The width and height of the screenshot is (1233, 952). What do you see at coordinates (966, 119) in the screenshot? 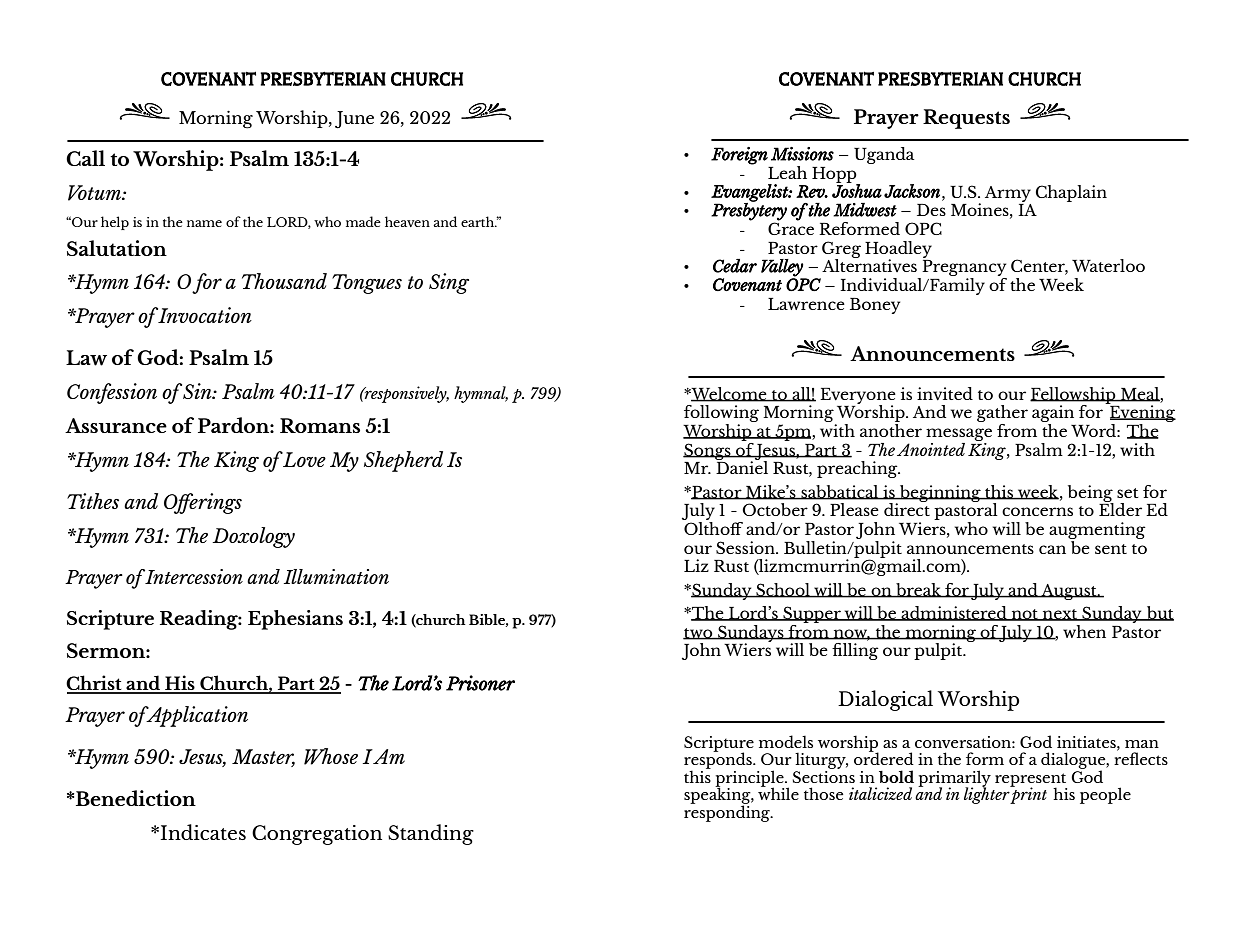
I see `Requests` at bounding box center [966, 119].
